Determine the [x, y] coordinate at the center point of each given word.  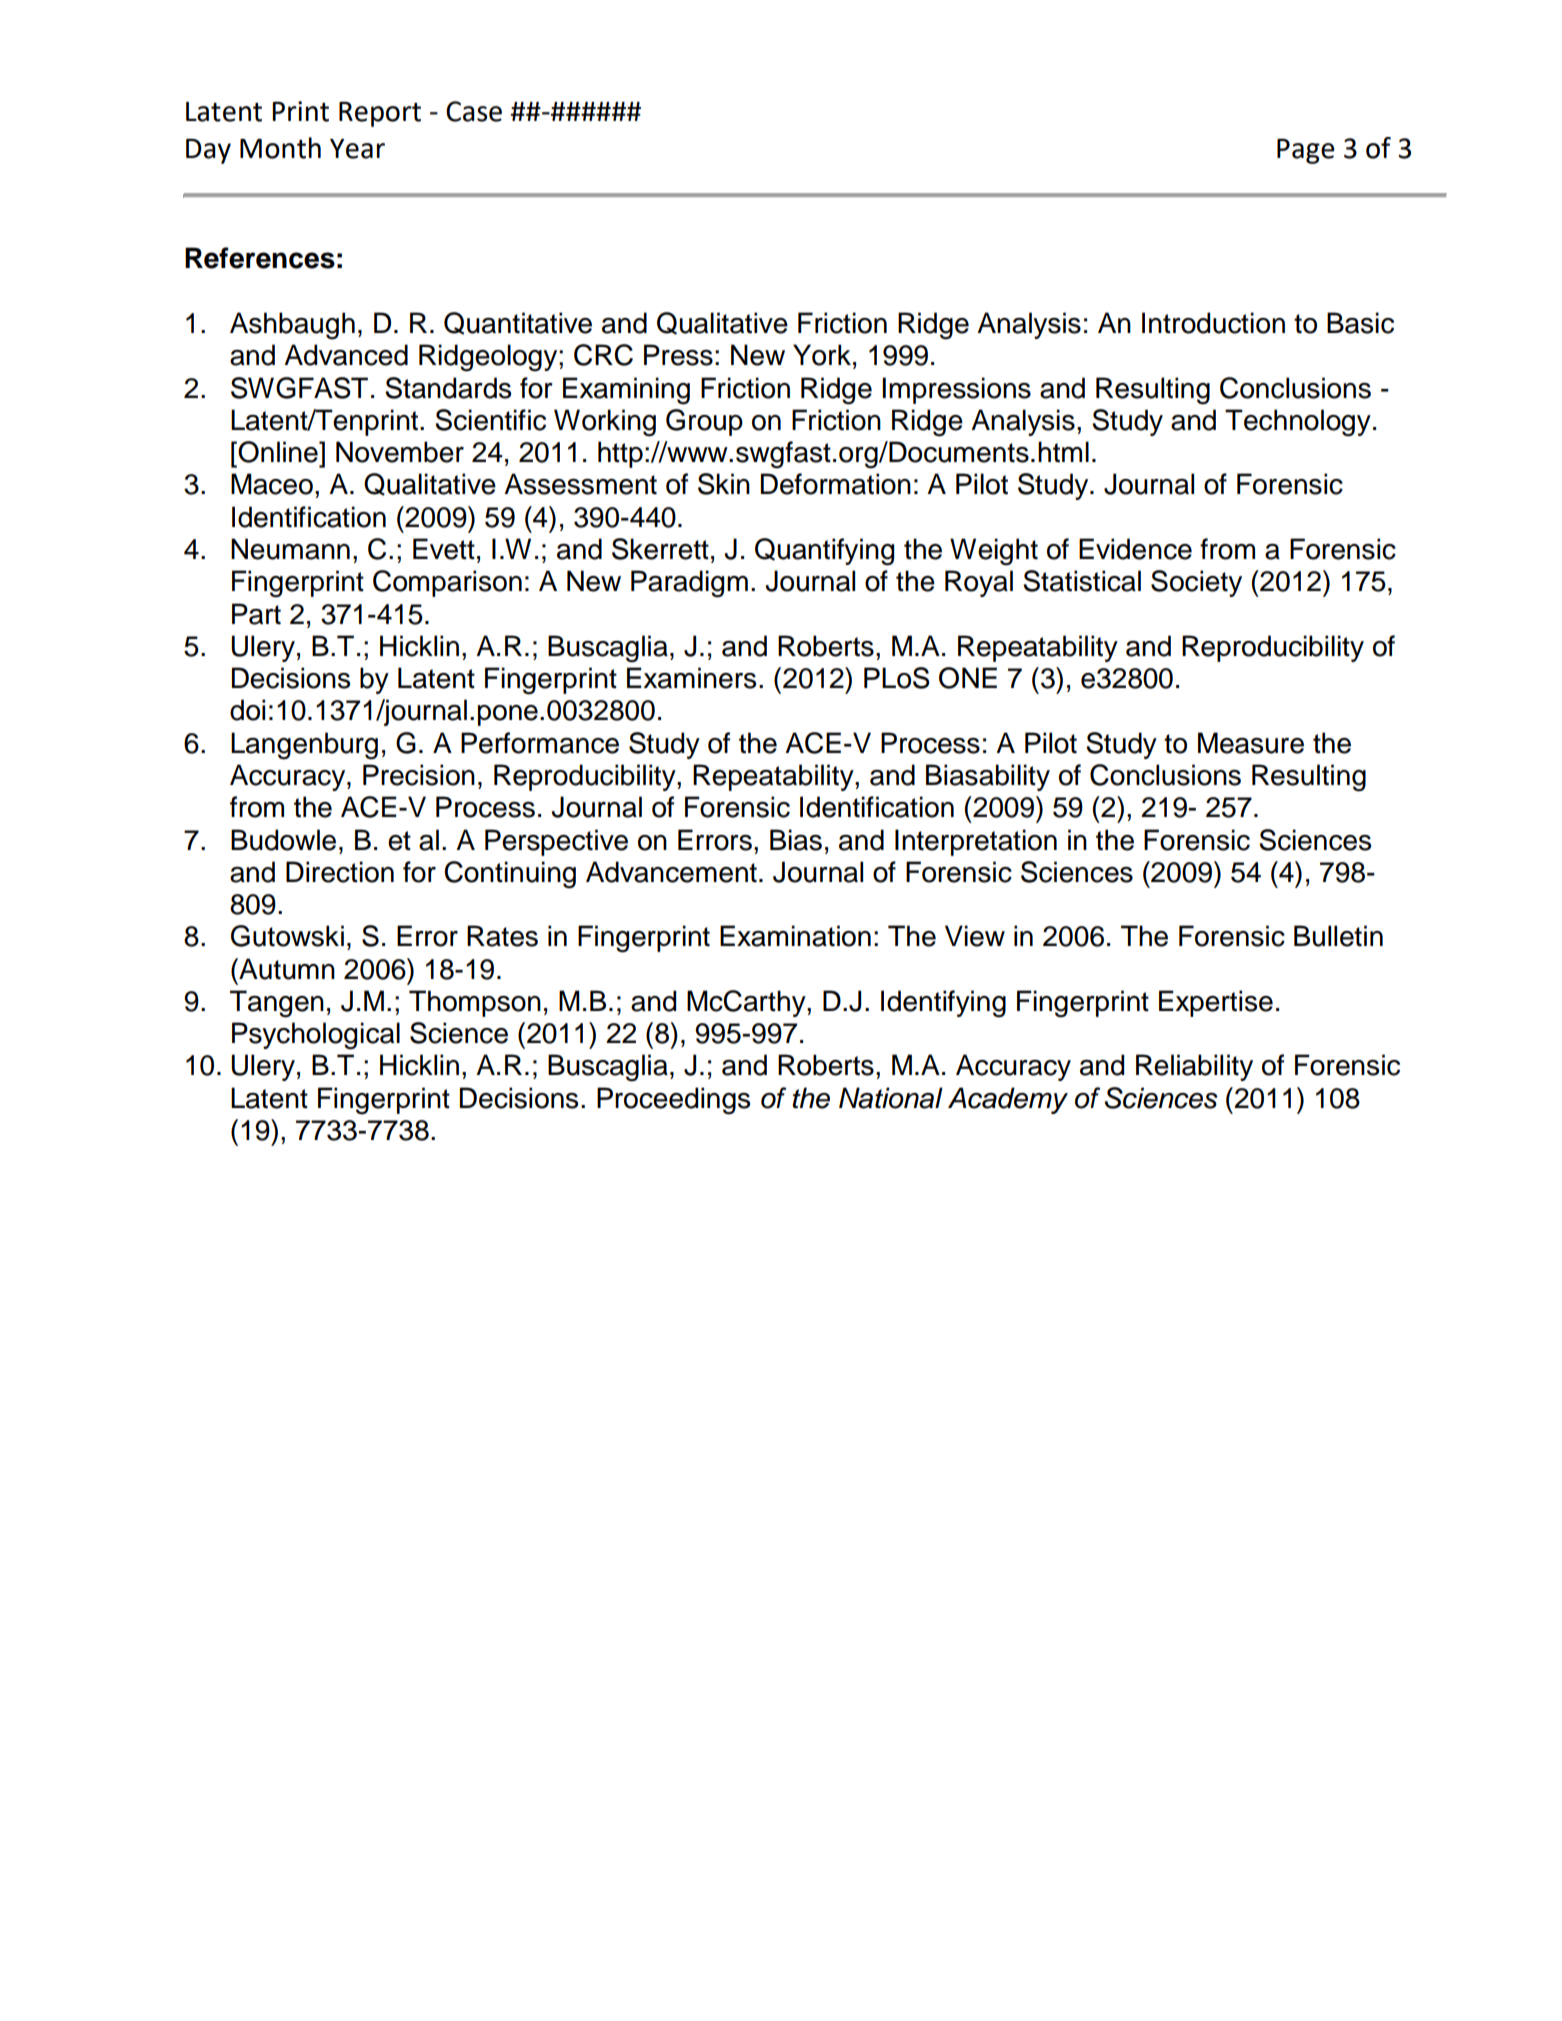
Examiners [691, 678]
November [400, 452]
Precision [419, 775]
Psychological [316, 1036]
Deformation [836, 484]
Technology [1298, 423]
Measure [1251, 743]
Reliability [1194, 1067]
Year [357, 149]
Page [1306, 151]
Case [474, 111]
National [891, 1098]
